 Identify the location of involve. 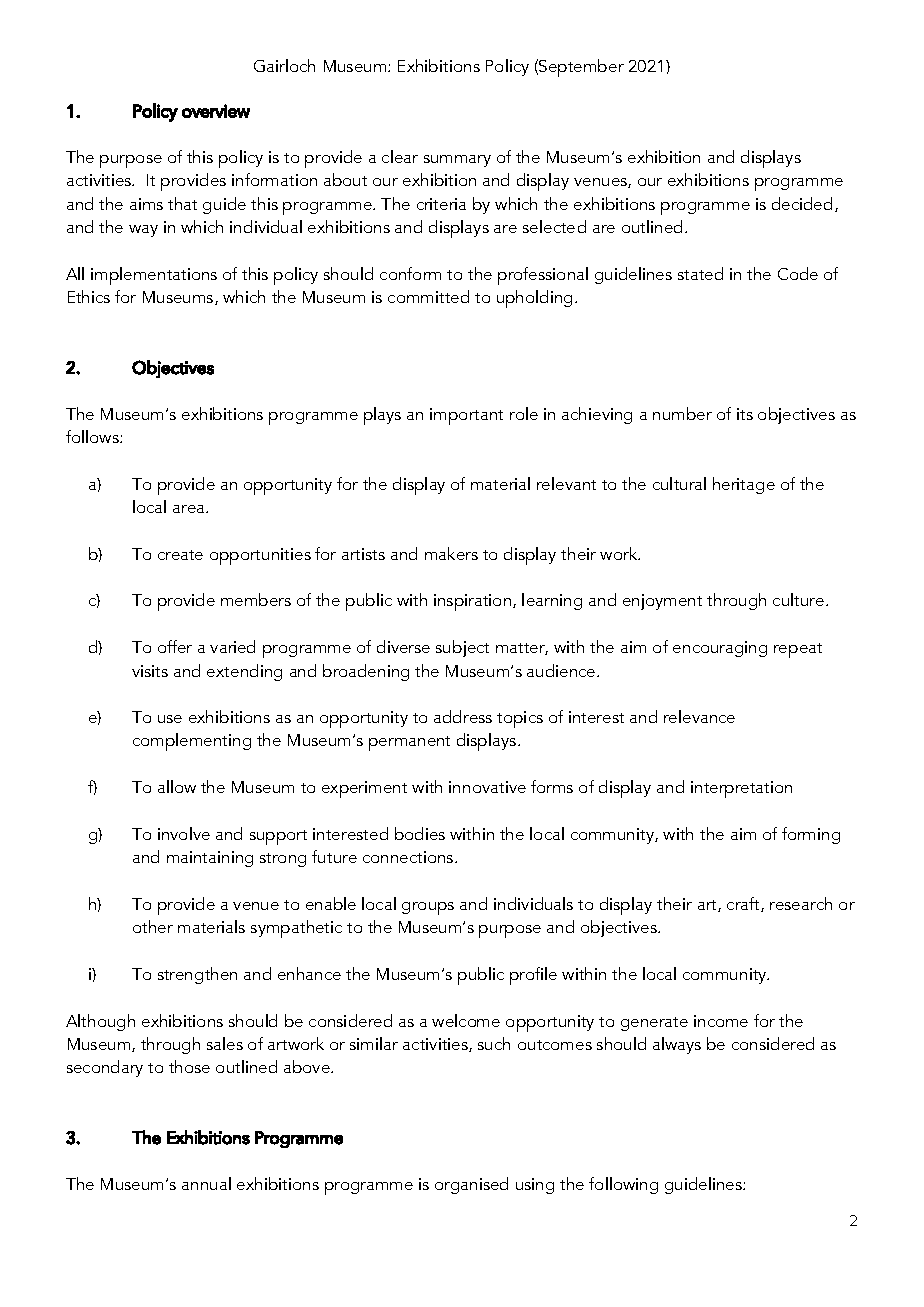
(184, 833).
